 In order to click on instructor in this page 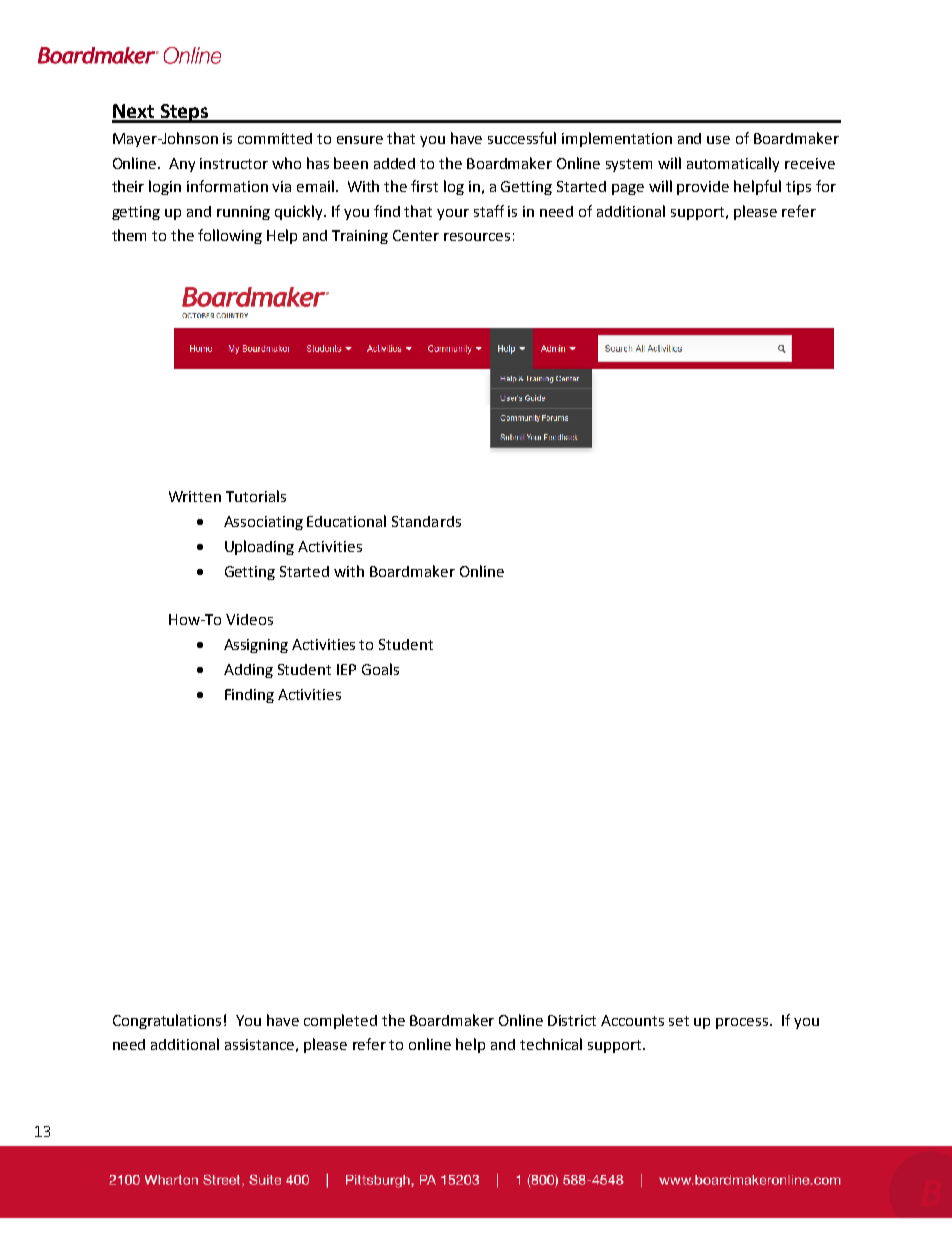, I will do `click(234, 163)`.
